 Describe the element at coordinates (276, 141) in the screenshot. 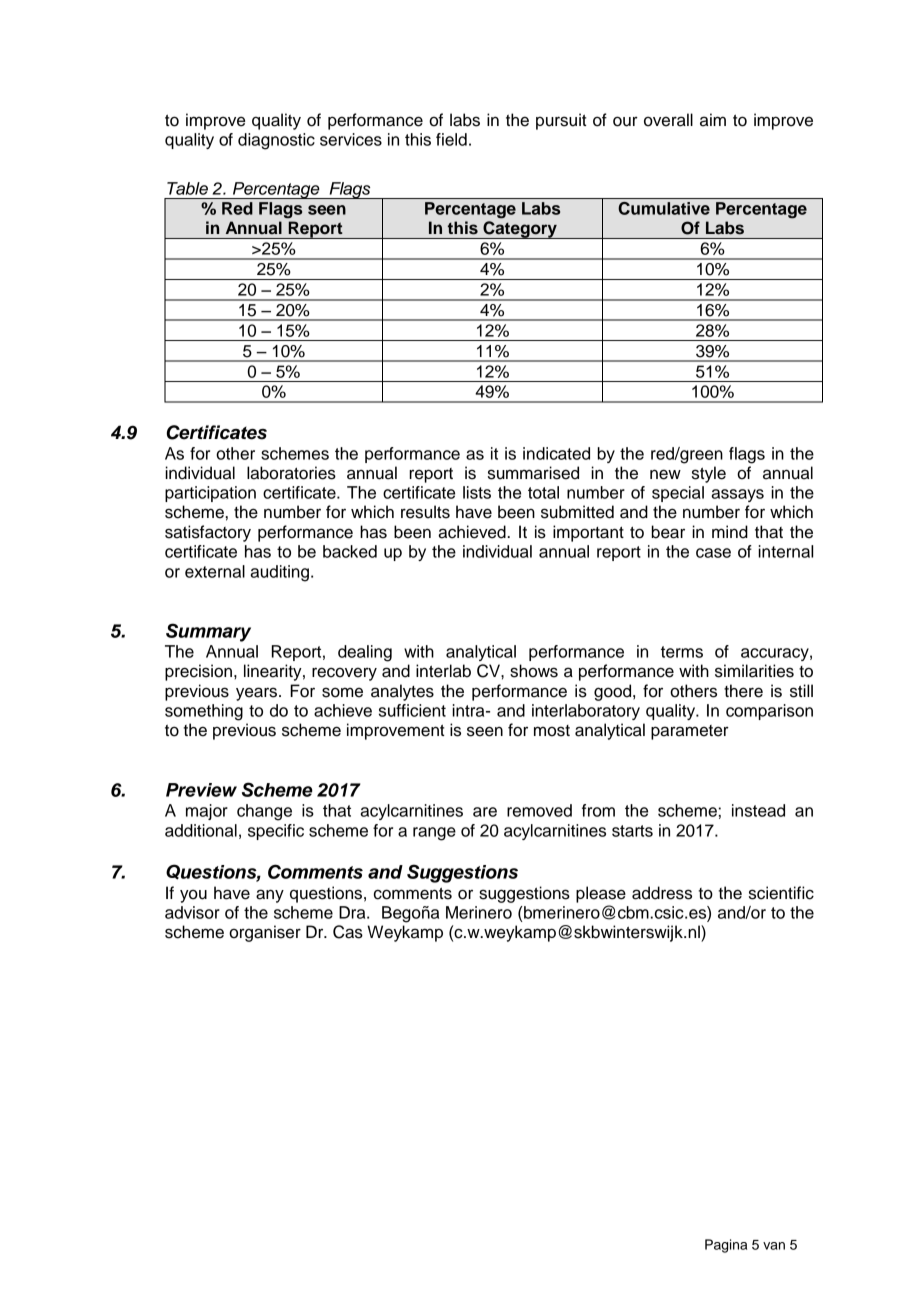

I see `diagnostic` at that location.
